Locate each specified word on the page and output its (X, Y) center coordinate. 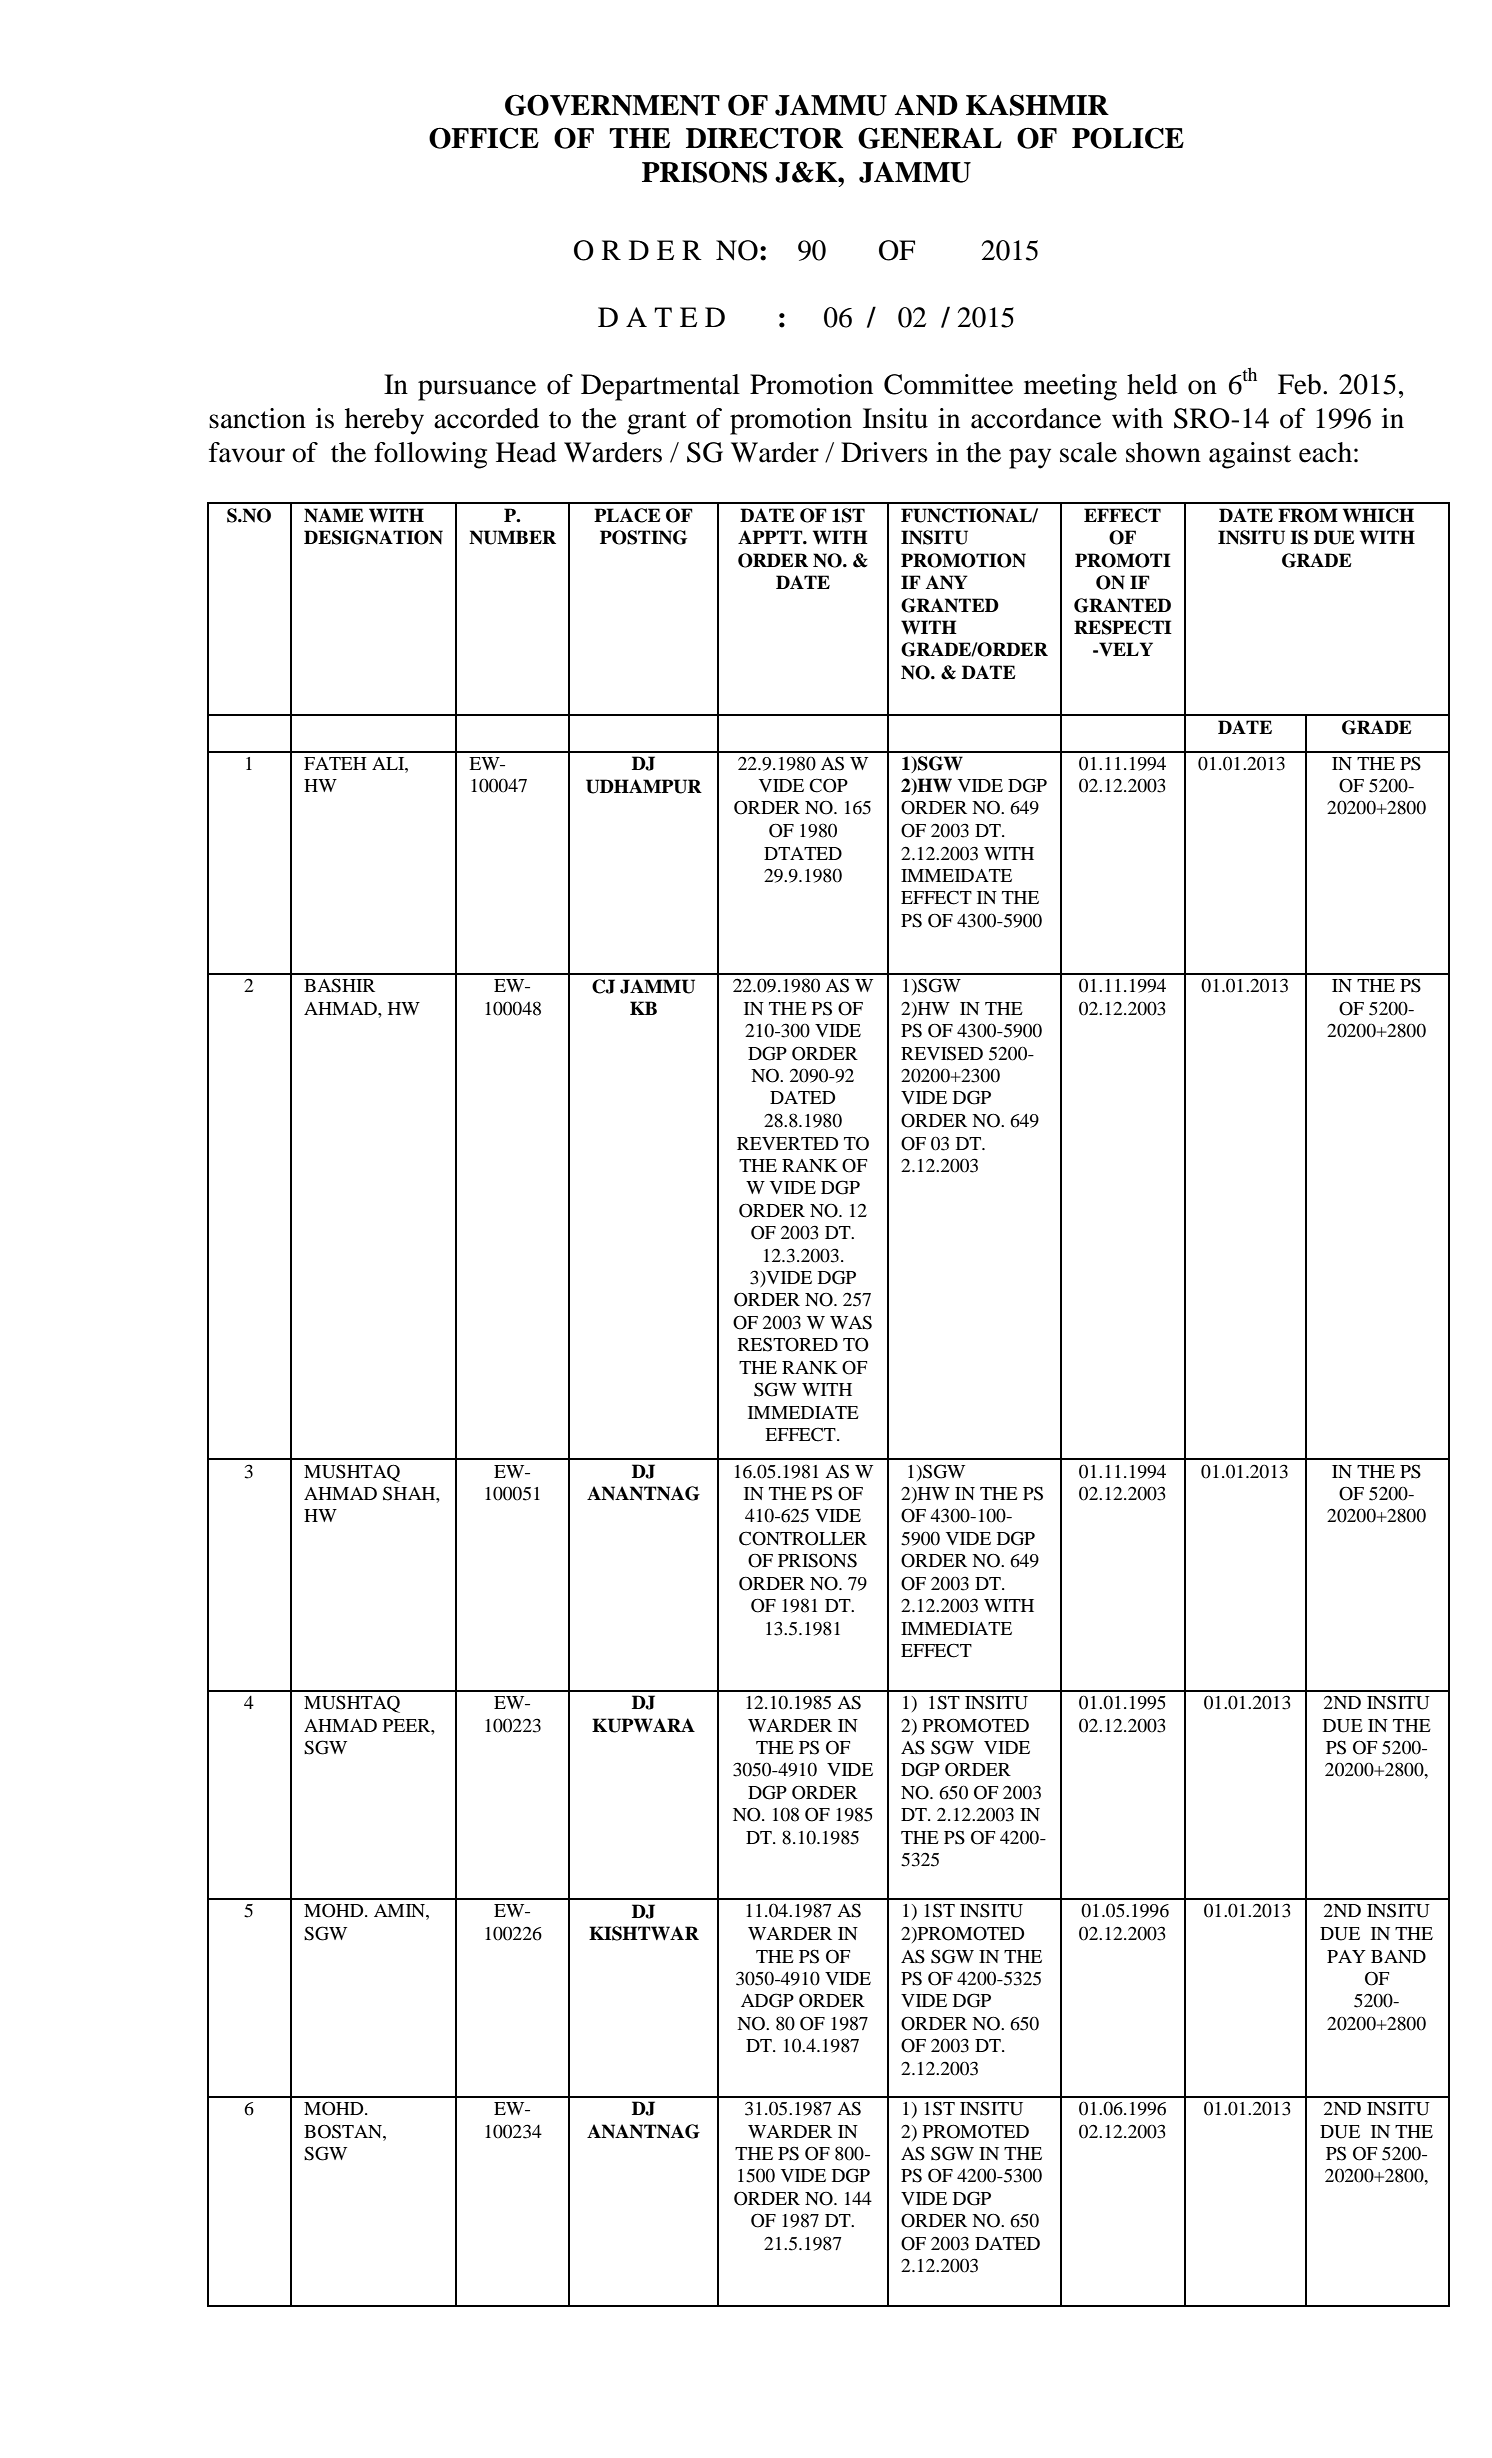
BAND (1398, 1956)
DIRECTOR (764, 138)
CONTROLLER (803, 1538)
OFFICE (484, 138)
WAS (851, 1322)
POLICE (1128, 138)
